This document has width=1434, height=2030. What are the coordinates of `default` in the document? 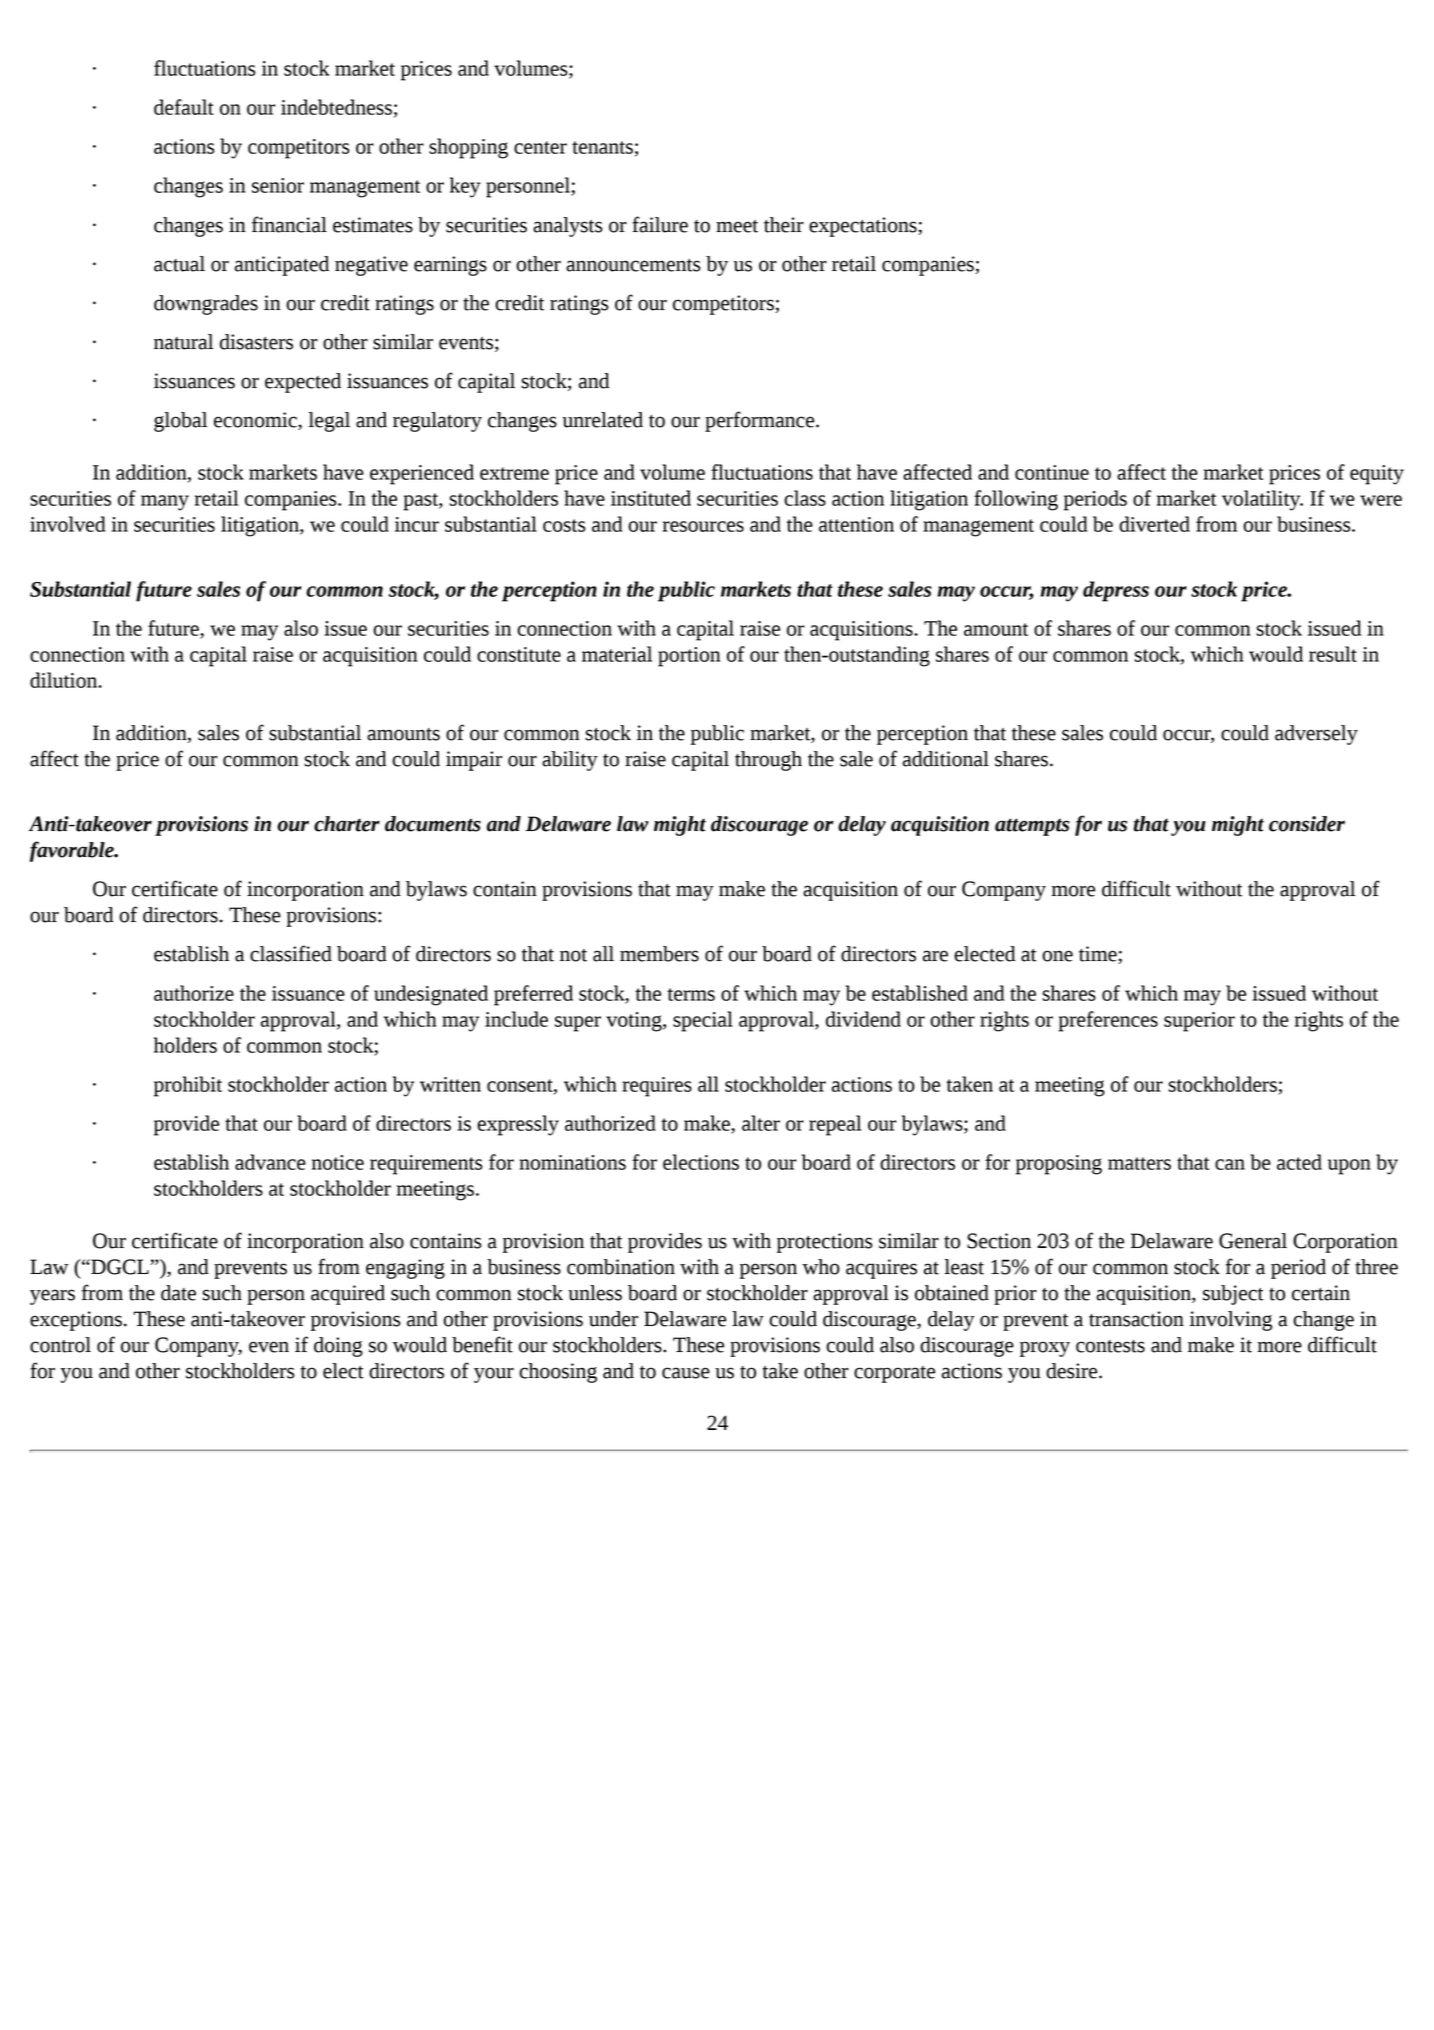 It's located at (184, 107).
